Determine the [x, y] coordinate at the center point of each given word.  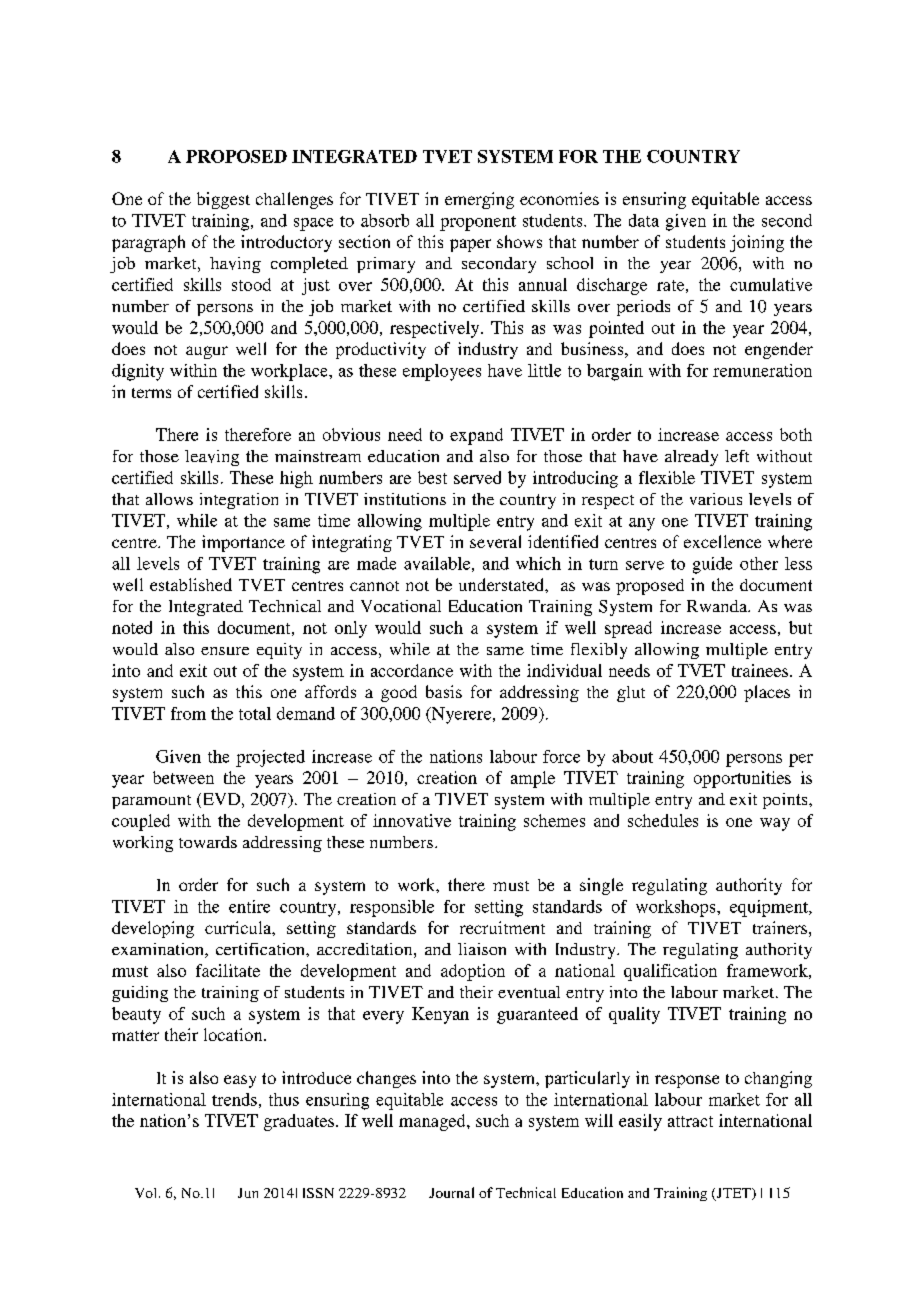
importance [243, 543]
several [495, 541]
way [775, 824]
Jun [248, 1193]
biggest [223, 200]
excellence [722, 541]
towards [208, 842]
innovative [412, 820]
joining [757, 243]
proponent [478, 223]
